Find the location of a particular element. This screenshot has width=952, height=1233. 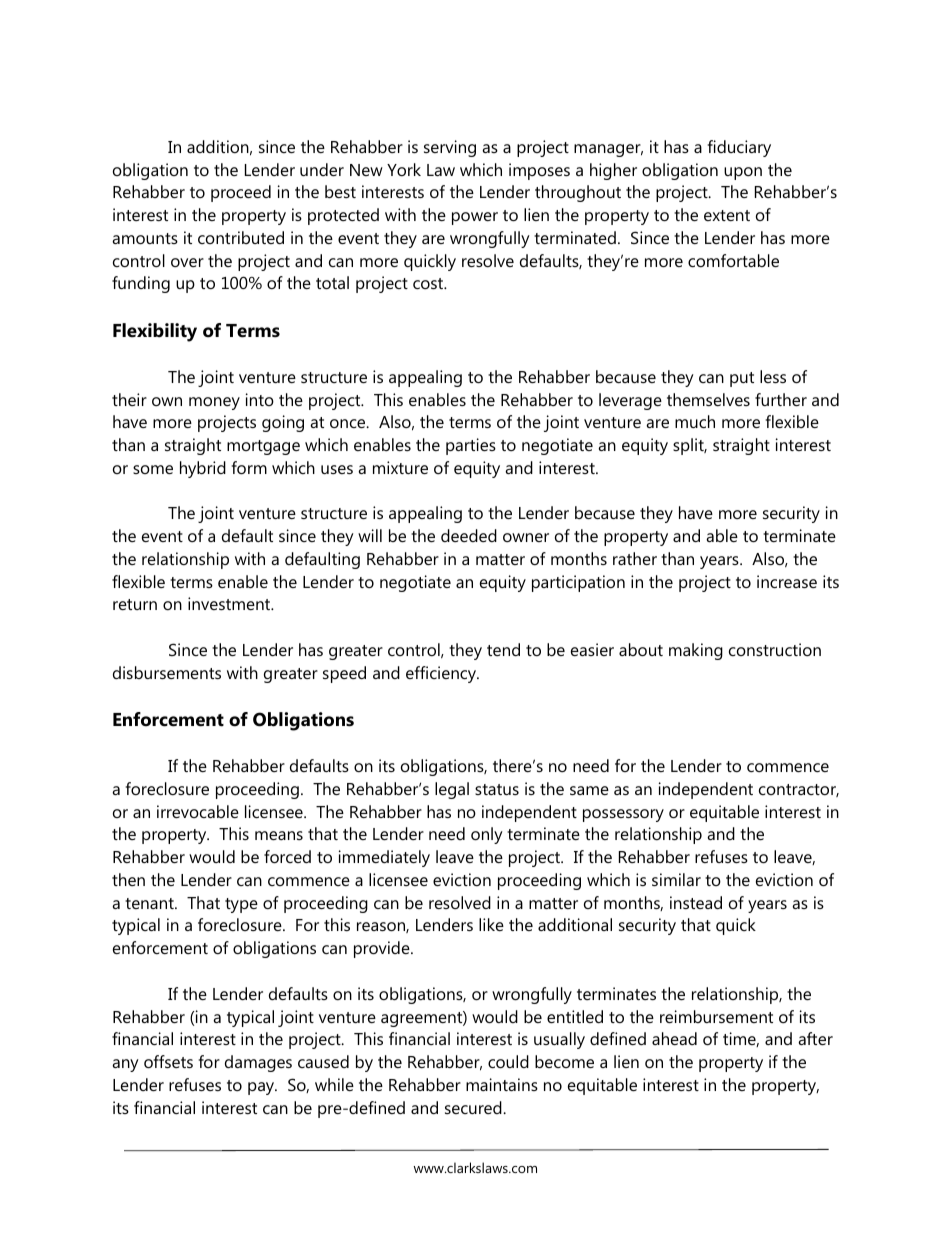

offsets is located at coordinates (168, 1061).
